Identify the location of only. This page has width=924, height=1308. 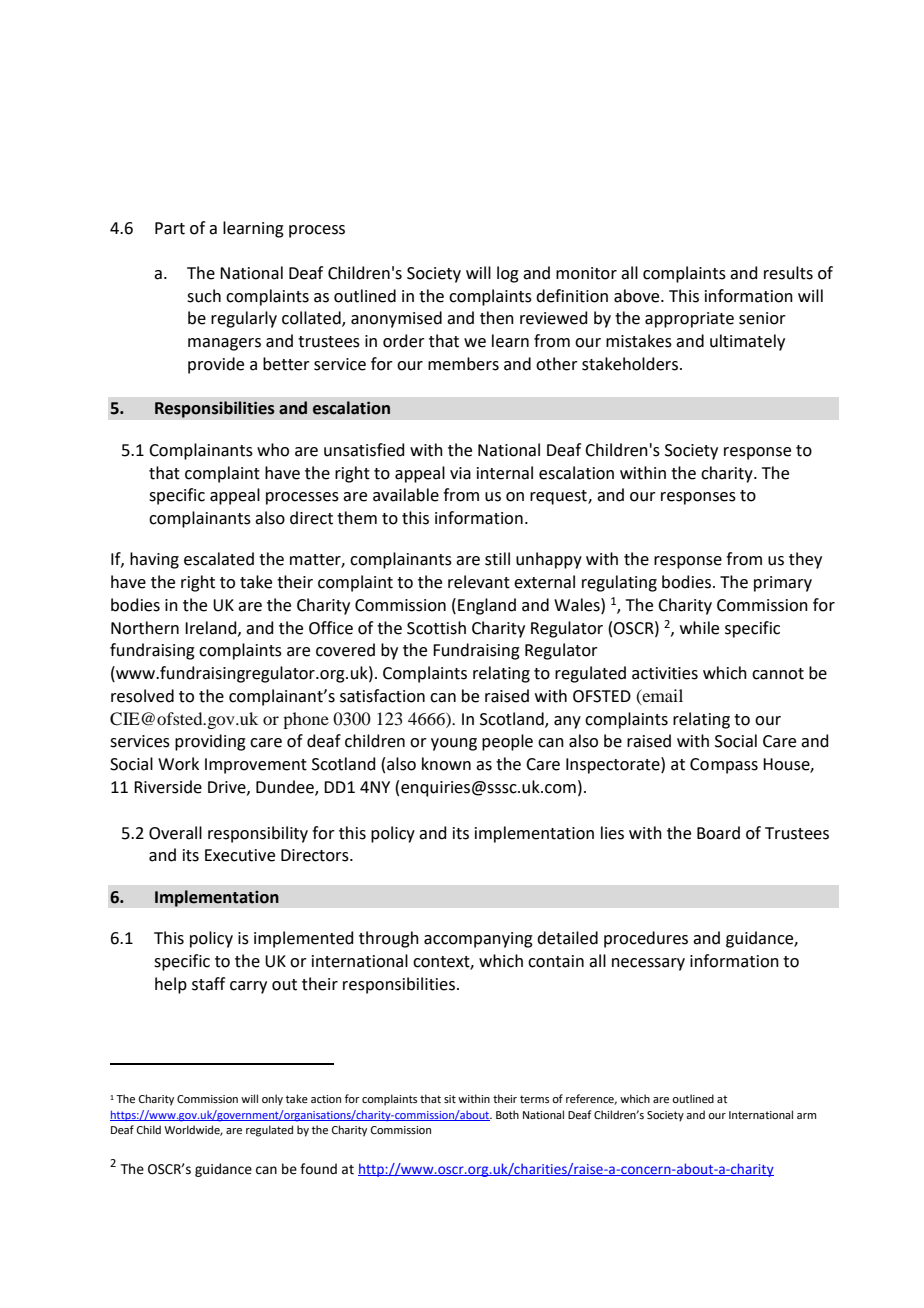
(272, 1100).
